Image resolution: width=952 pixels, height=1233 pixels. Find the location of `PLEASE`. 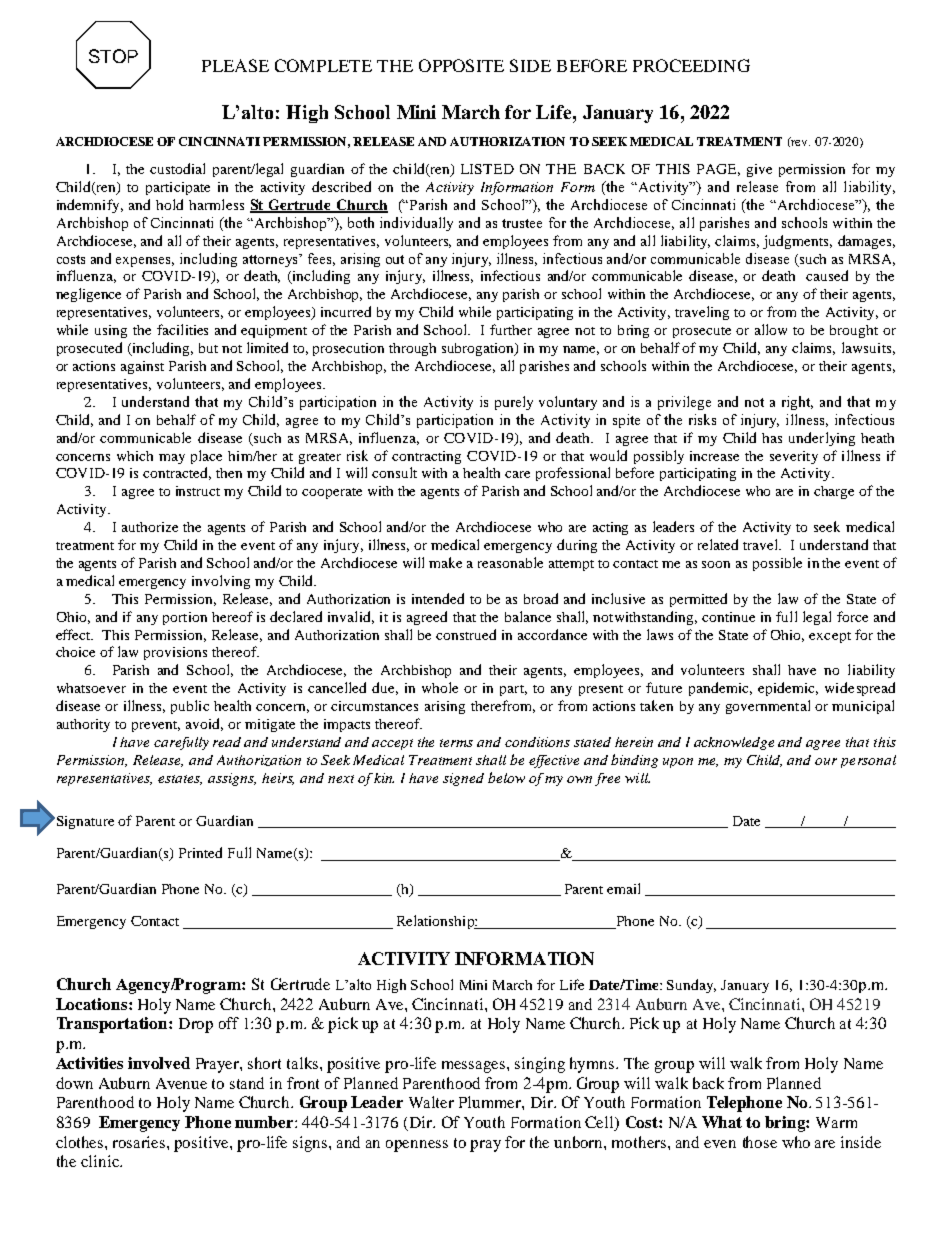

PLEASE is located at coordinates (235, 65).
